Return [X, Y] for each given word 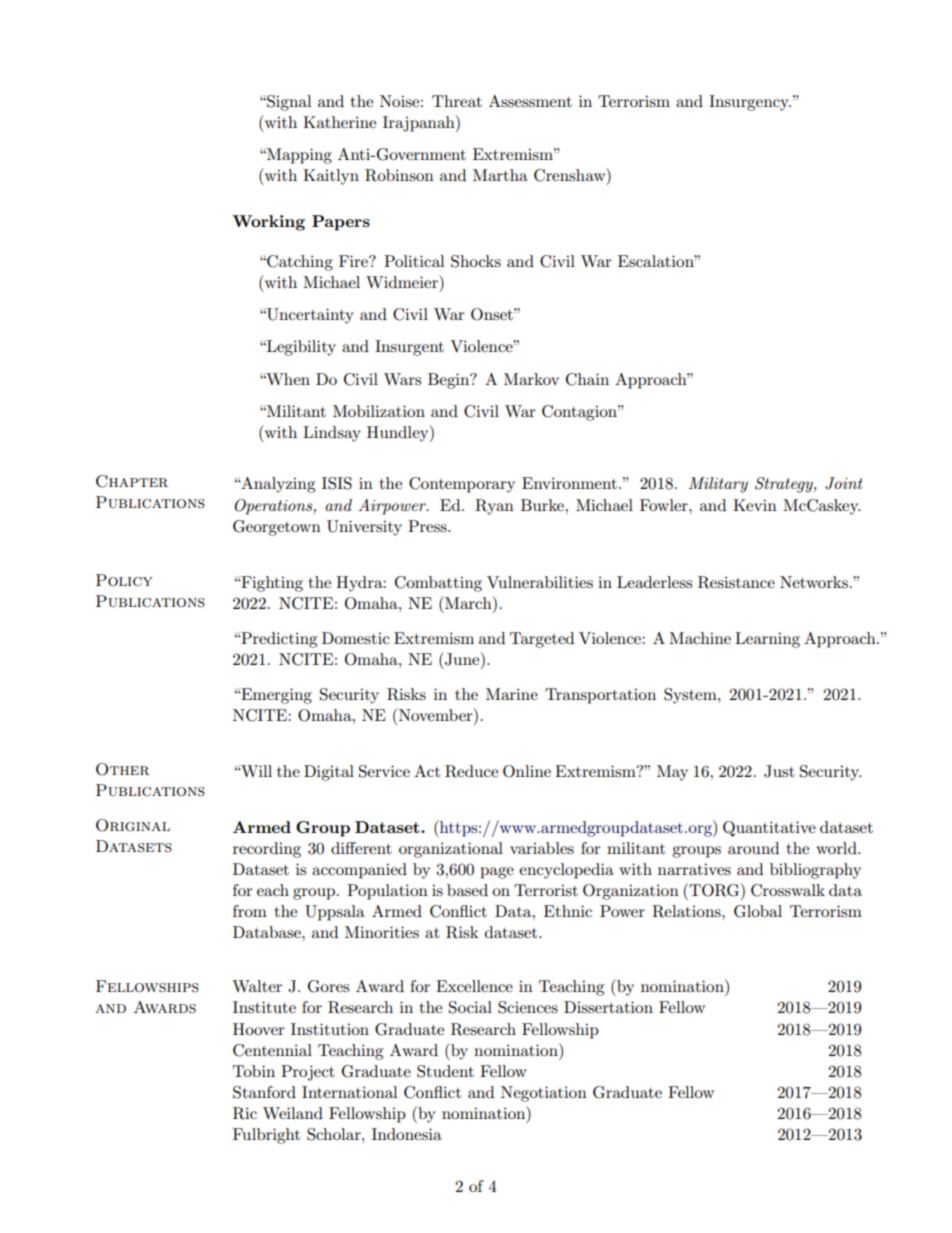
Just [779, 771]
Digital [329, 773]
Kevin [755, 505]
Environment [569, 483]
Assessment [530, 101]
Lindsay [332, 434]
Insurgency [750, 103]
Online [527, 771]
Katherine [339, 122]
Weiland [293, 1113]
